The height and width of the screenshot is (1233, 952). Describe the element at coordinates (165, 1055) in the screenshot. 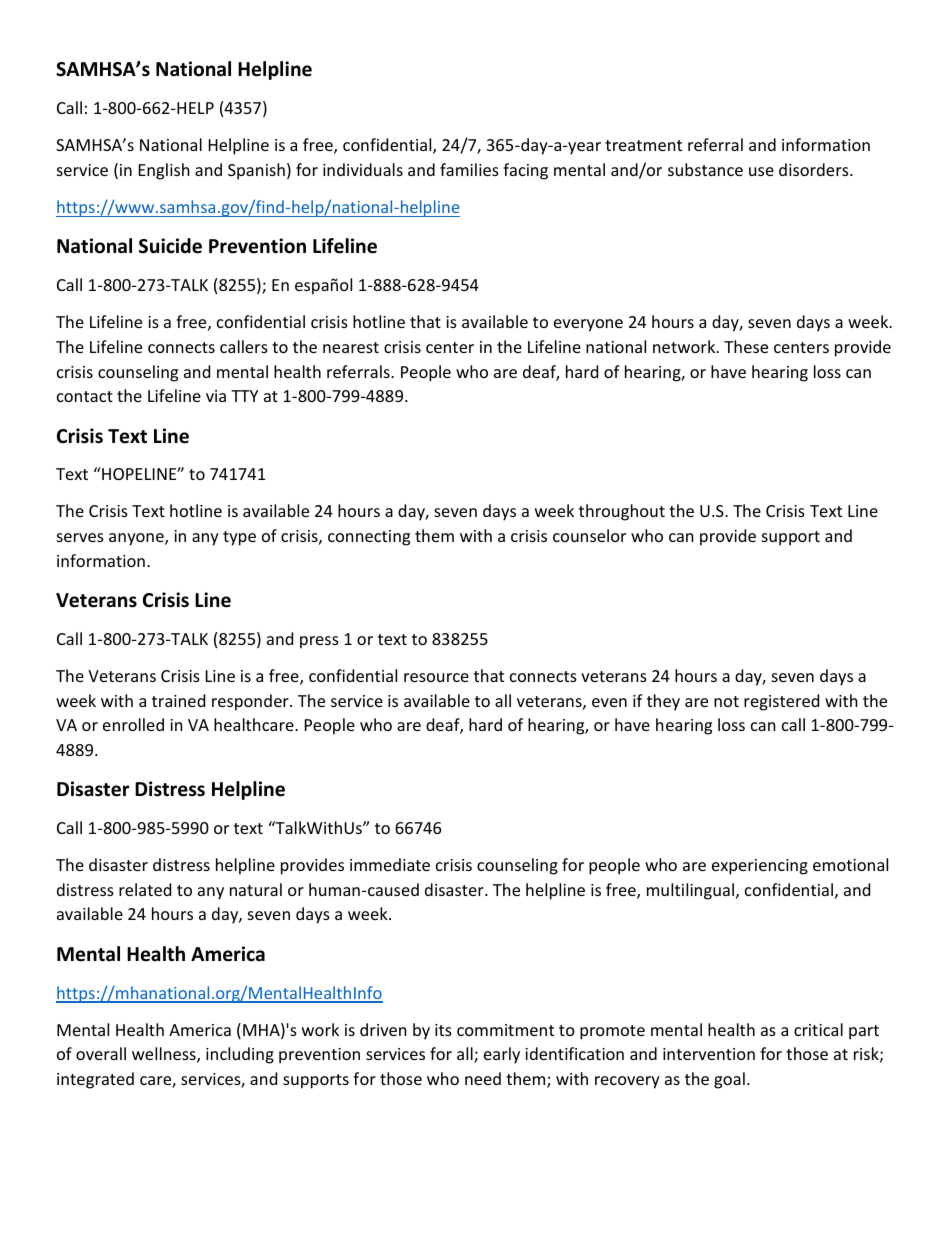

I see `wellness` at that location.
